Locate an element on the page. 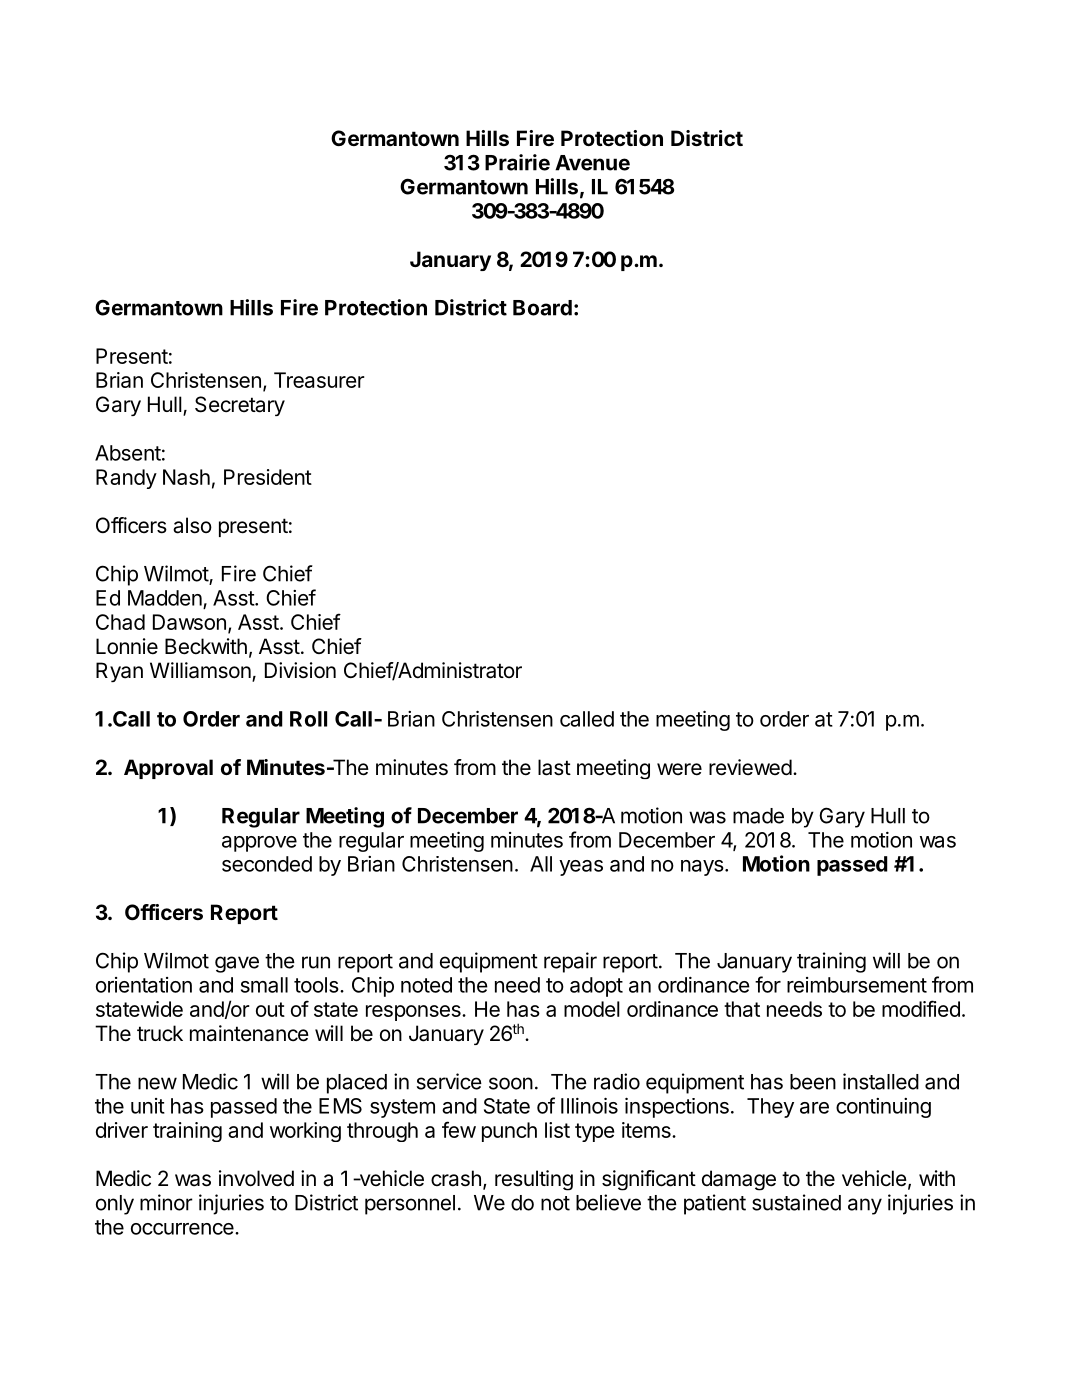  Treasurer is located at coordinates (319, 380).
